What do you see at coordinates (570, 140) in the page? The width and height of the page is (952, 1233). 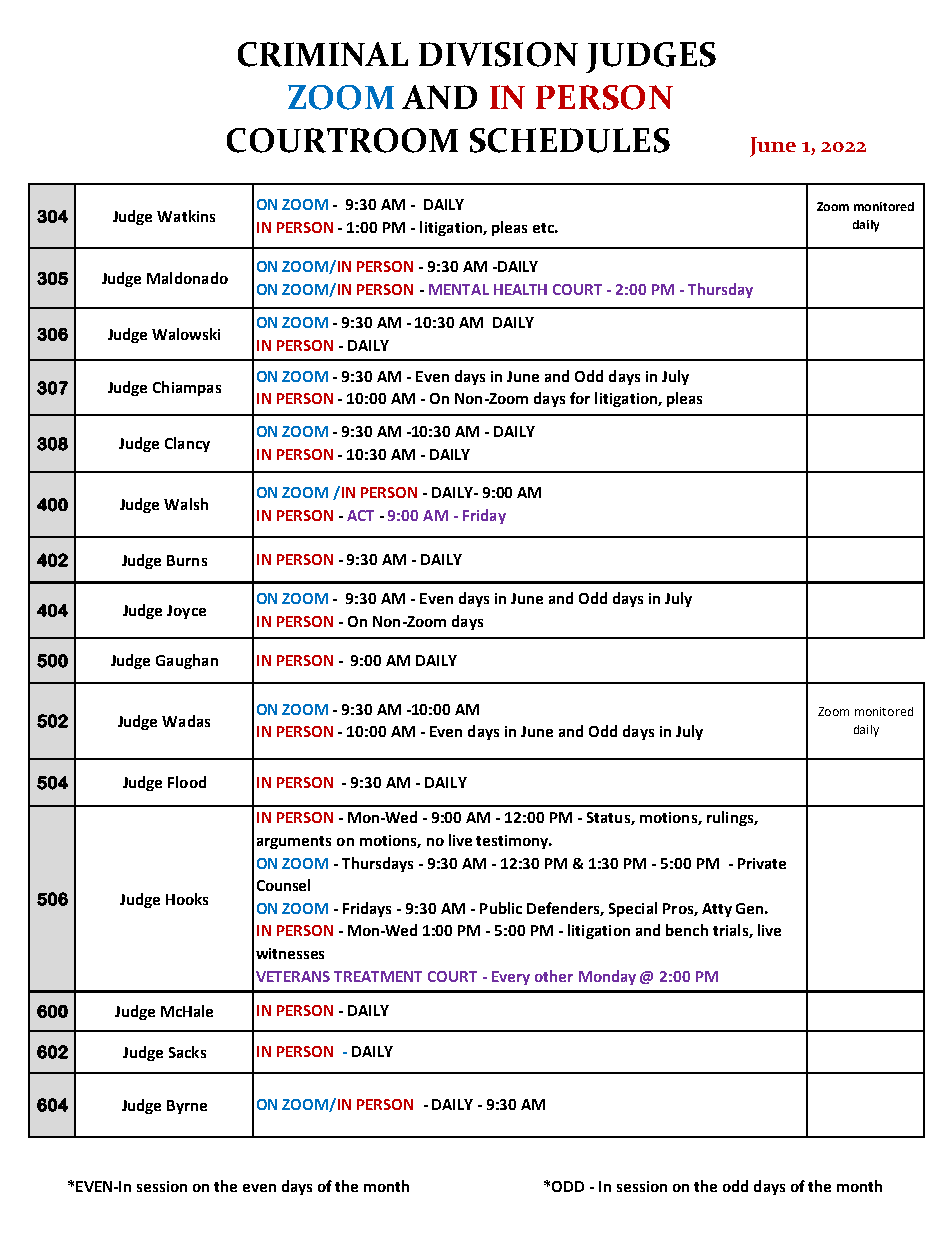 I see `SCHEDULES` at bounding box center [570, 140].
